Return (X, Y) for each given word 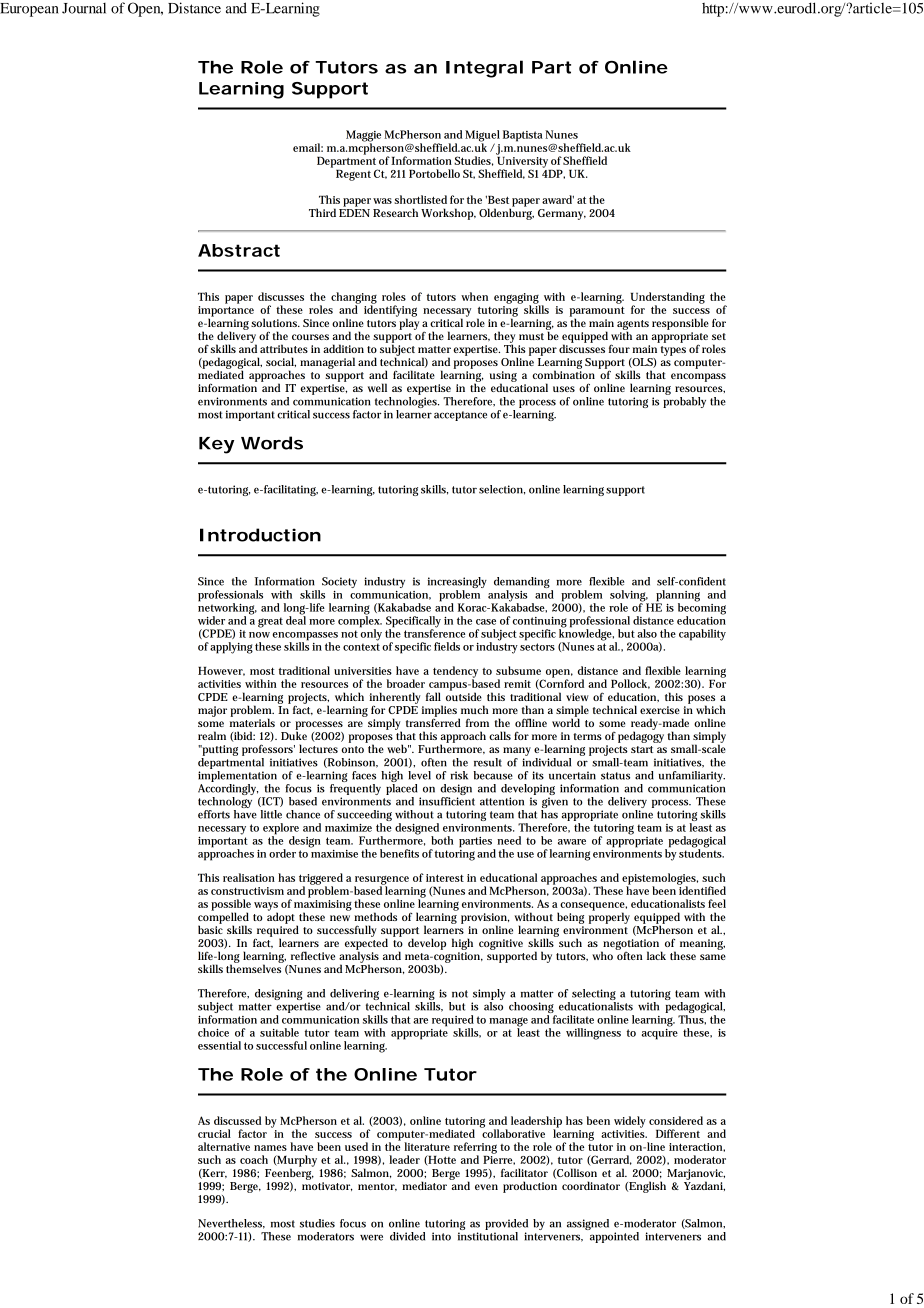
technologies (407, 402)
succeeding (364, 817)
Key (216, 445)
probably (684, 401)
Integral (484, 69)
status (615, 776)
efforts (214, 814)
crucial (214, 1133)
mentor (377, 1187)
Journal (84, 8)
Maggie (363, 137)
